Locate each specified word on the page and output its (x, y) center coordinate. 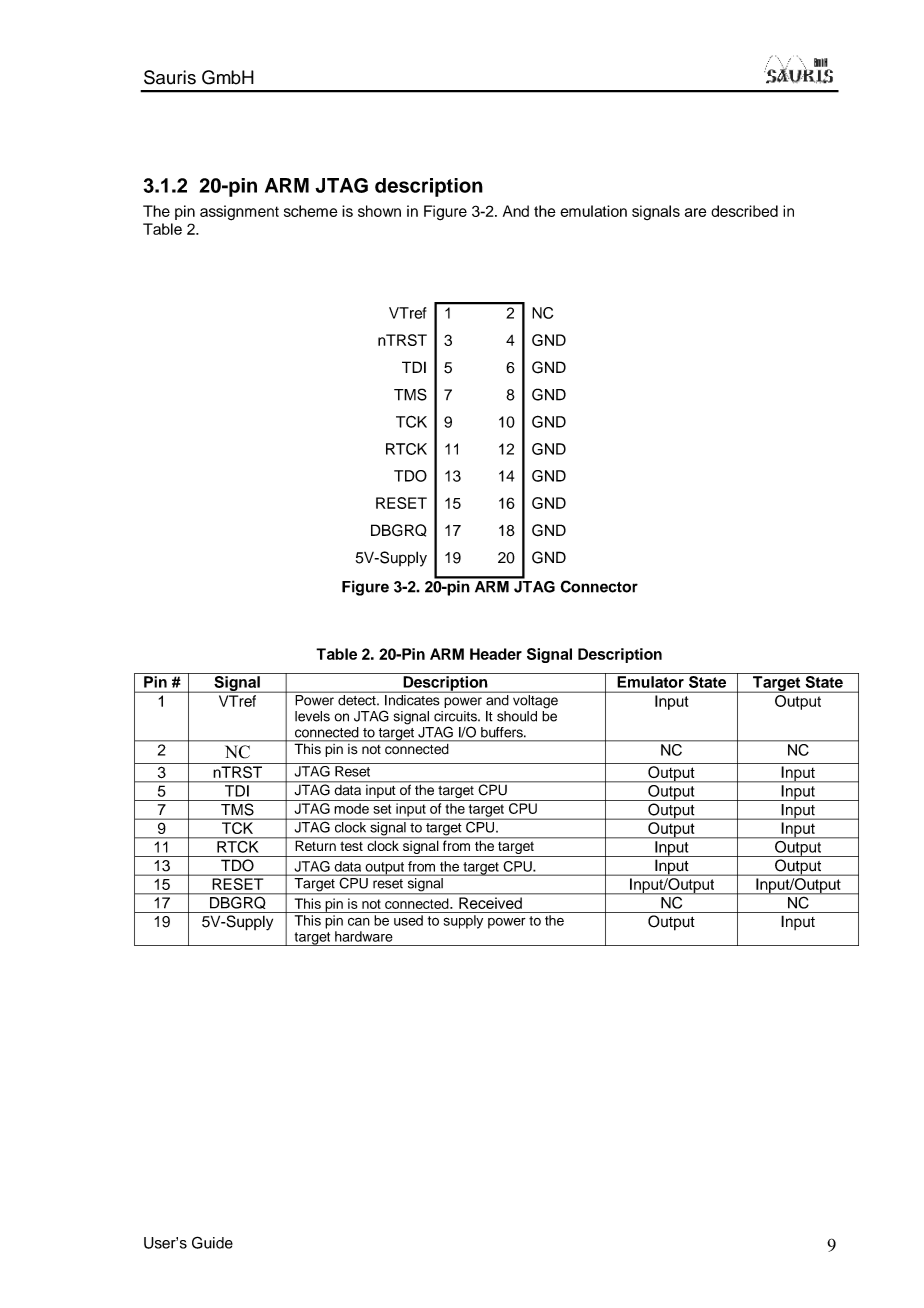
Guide (212, 1242)
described (744, 211)
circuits (456, 716)
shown (379, 211)
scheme (311, 211)
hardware (364, 936)
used (408, 920)
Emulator (651, 682)
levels (312, 716)
